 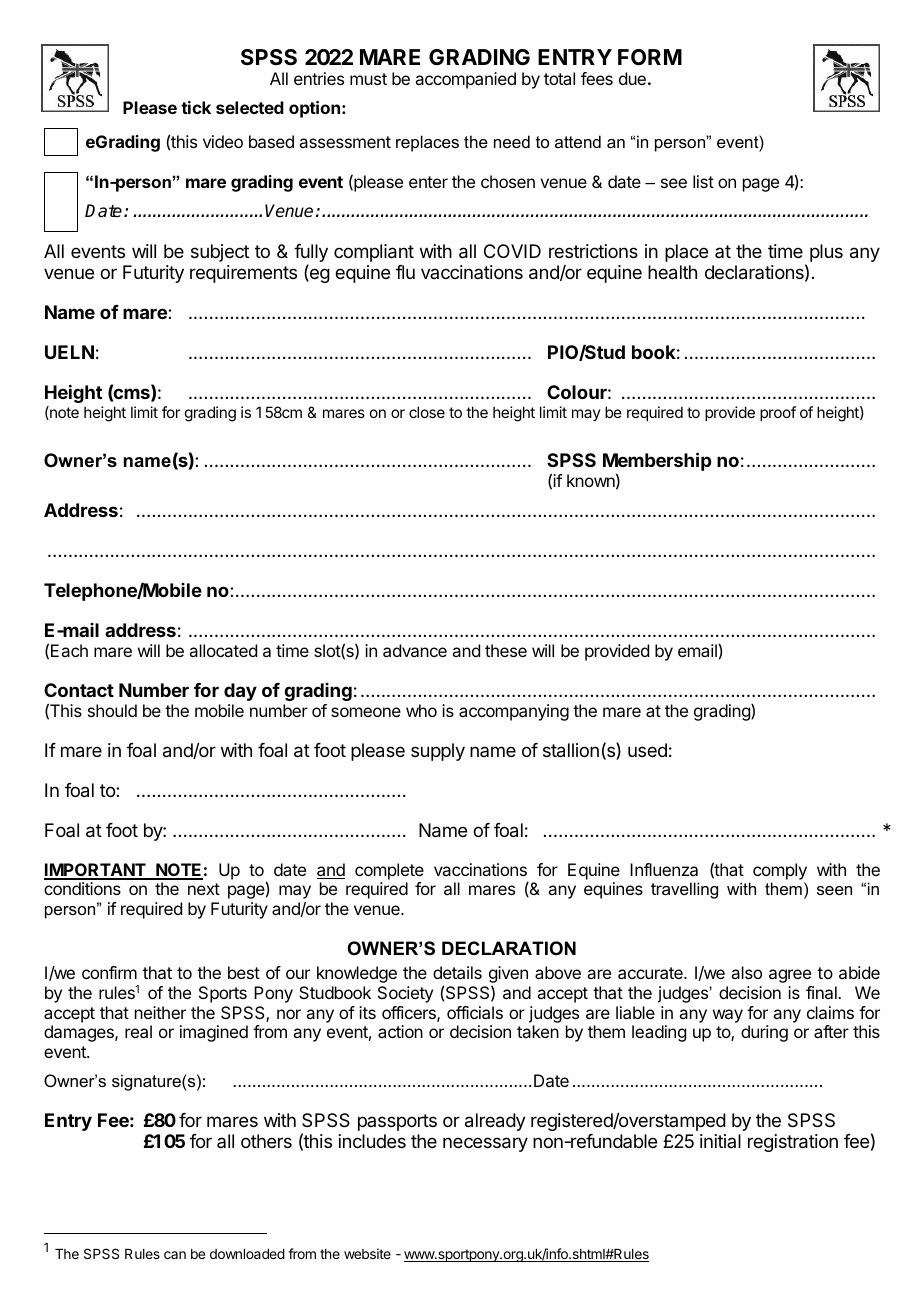 I want to click on close, so click(x=427, y=412).
